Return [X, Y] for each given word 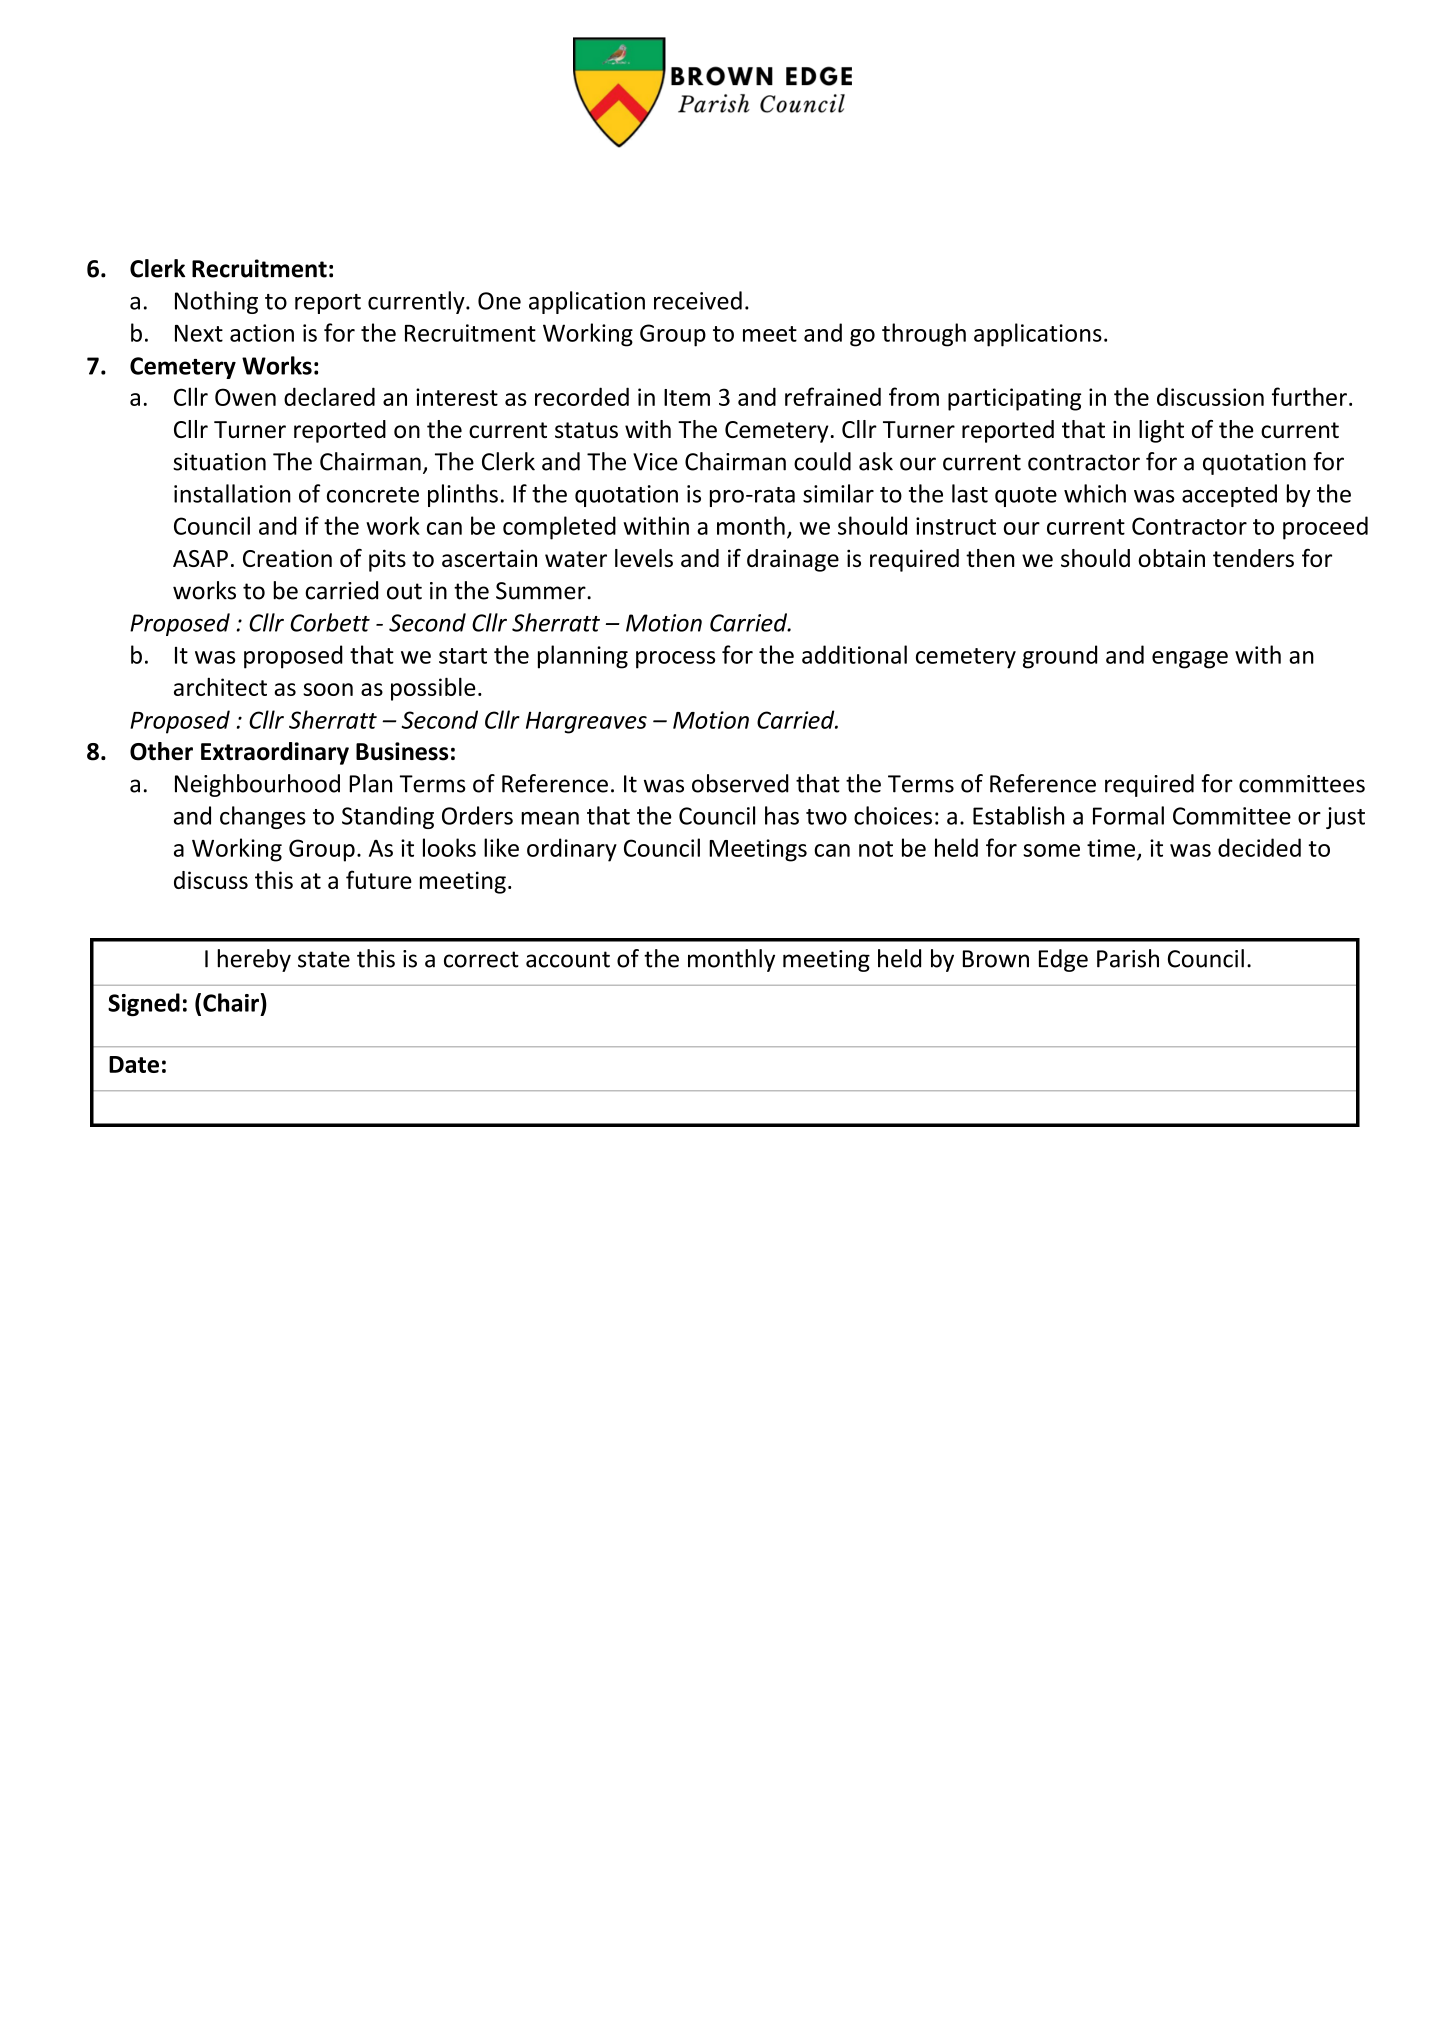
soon [328, 689]
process [675, 660]
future [379, 879]
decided [1259, 847]
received [698, 300]
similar [838, 493]
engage [1190, 660]
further [1309, 396]
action [262, 333]
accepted [1229, 495]
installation [232, 493]
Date [134, 1064]
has [782, 815]
